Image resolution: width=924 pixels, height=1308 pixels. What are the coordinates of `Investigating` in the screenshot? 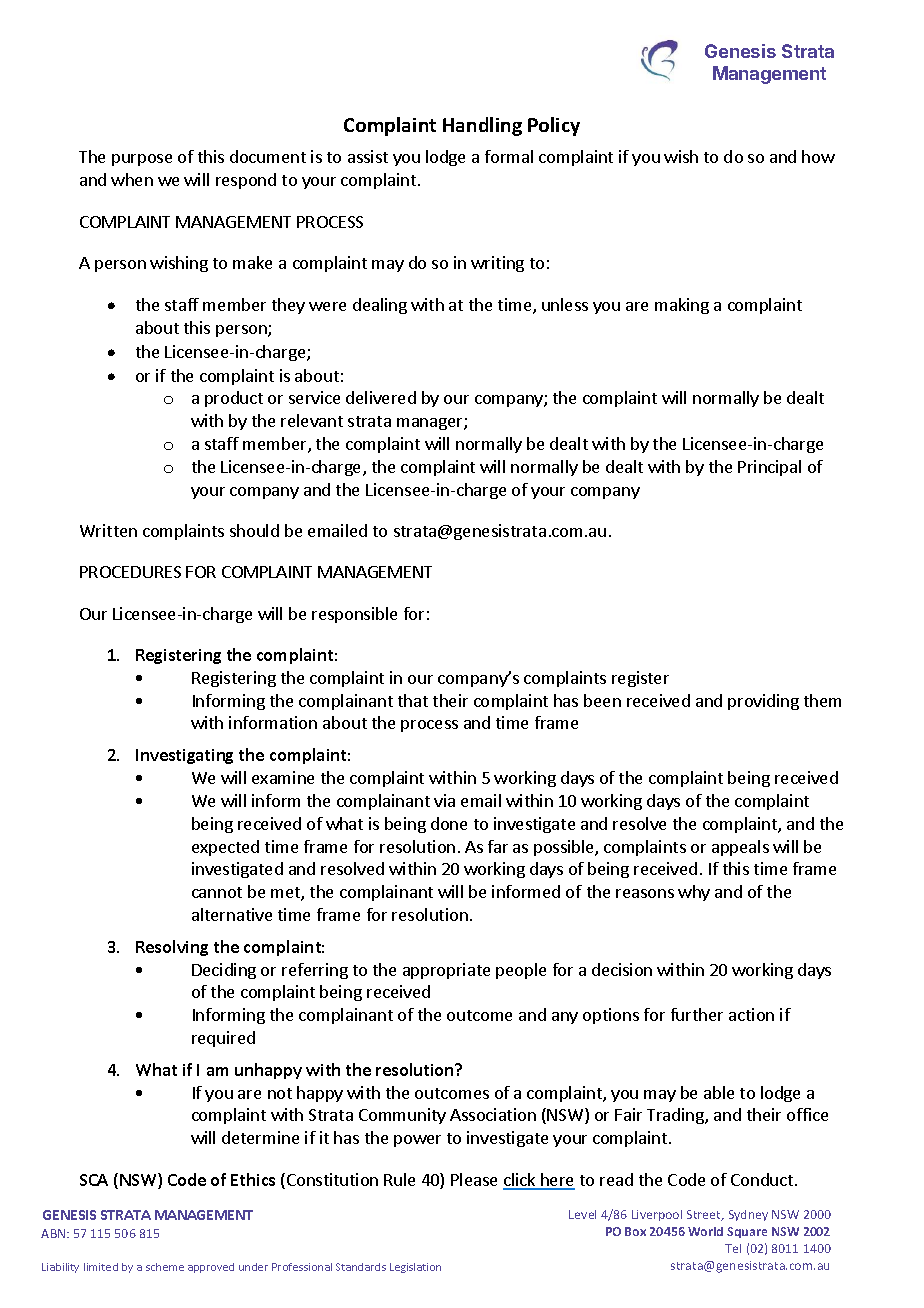 It's located at (184, 756).
